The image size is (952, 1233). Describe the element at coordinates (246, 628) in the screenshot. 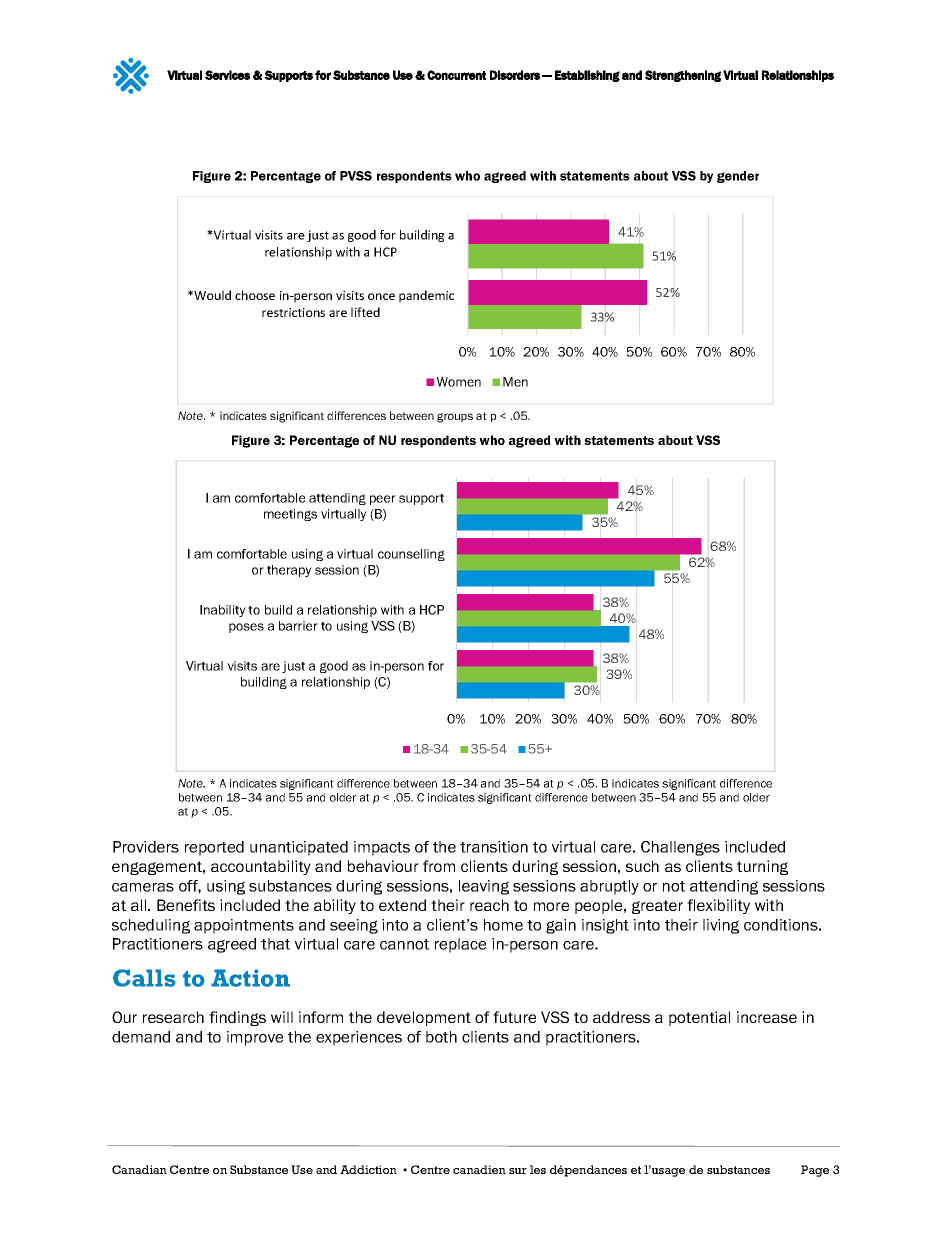

I see `poses` at that location.
